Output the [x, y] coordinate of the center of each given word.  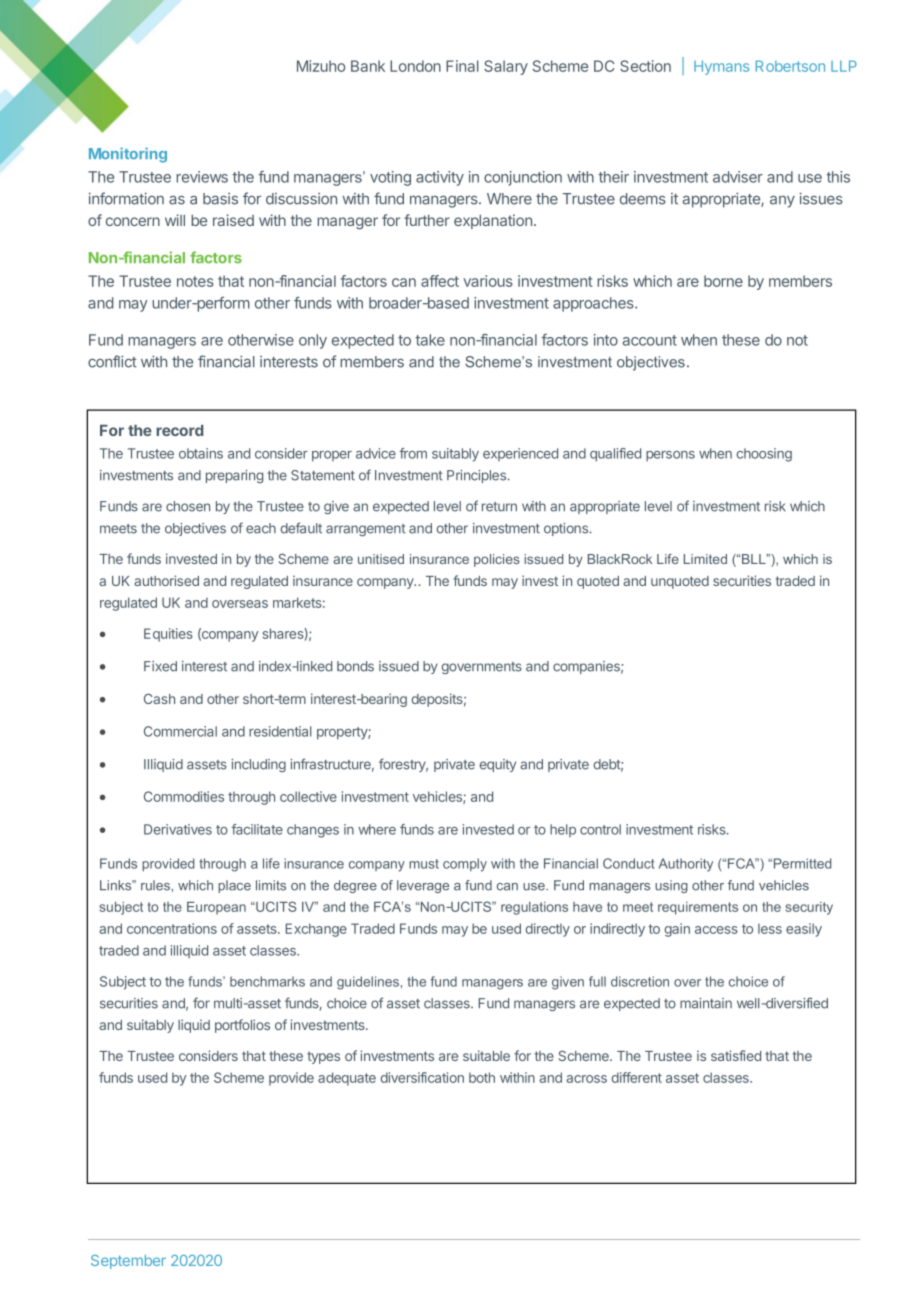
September [128, 1262]
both [482, 1077]
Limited [705, 559]
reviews [202, 177]
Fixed [160, 666]
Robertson [790, 66]
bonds [355, 666]
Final [462, 66]
